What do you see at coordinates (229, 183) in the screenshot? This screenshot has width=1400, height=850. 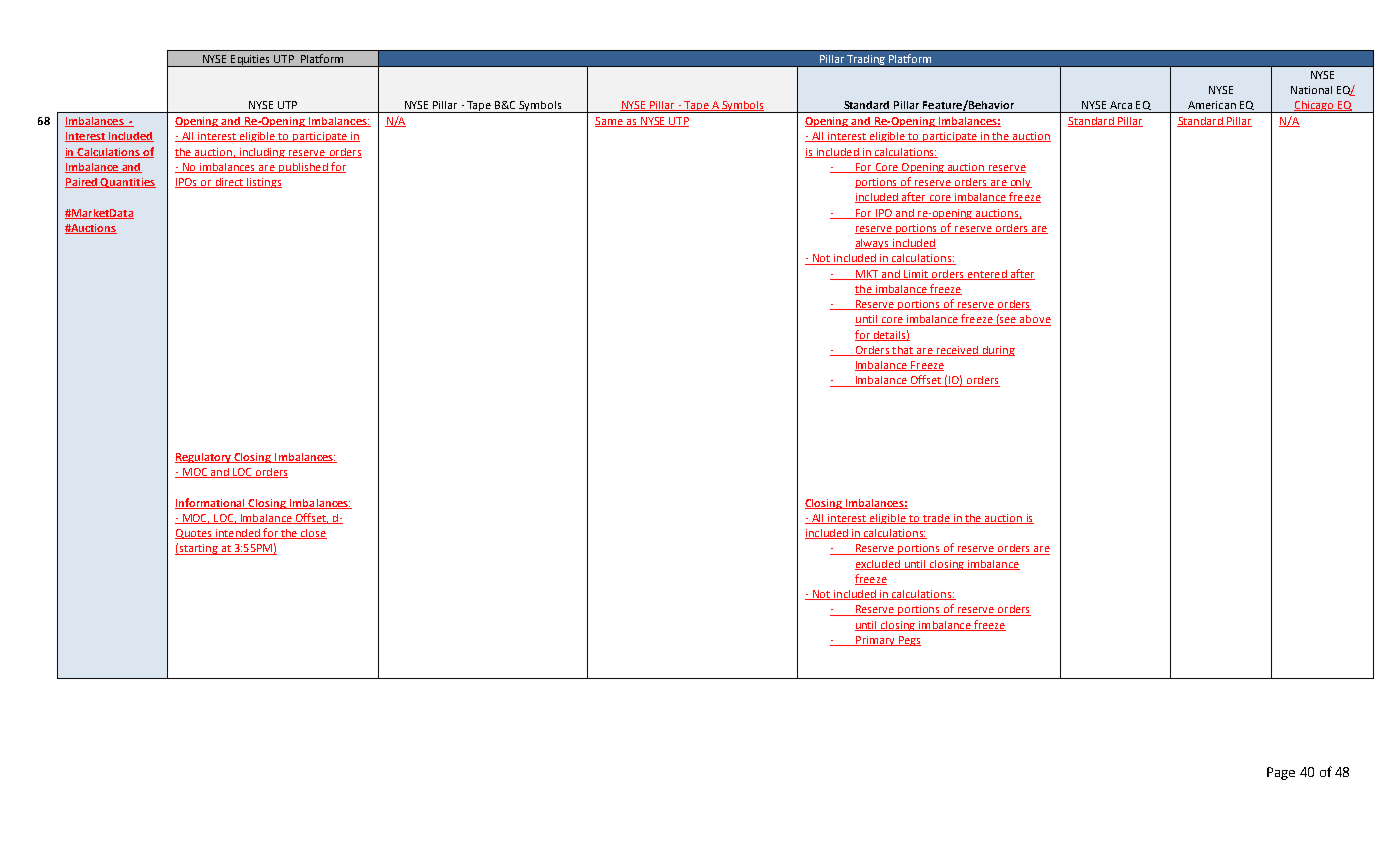 I see `direct` at bounding box center [229, 183].
